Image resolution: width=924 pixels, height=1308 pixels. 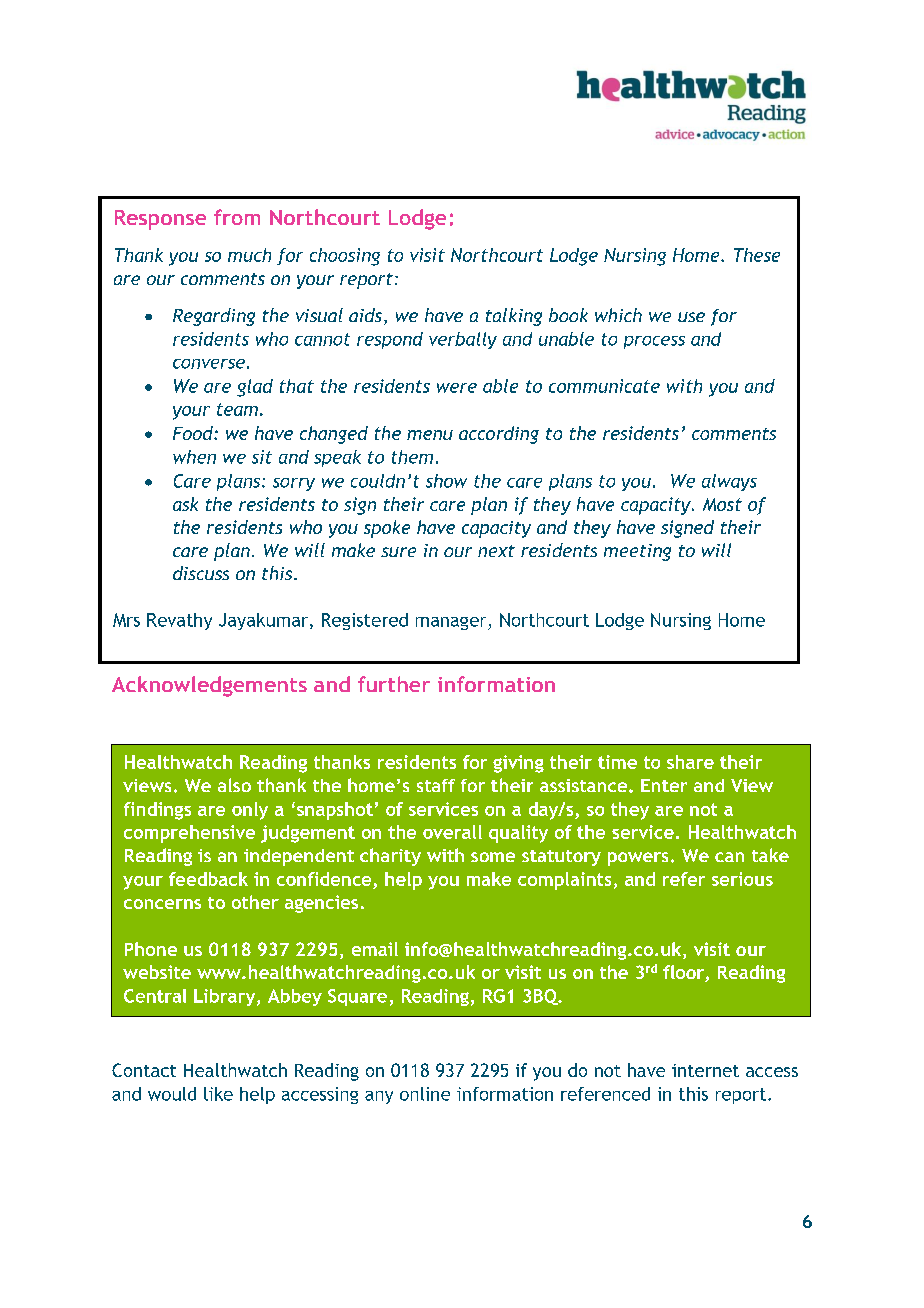 I want to click on feedback, so click(x=208, y=879).
